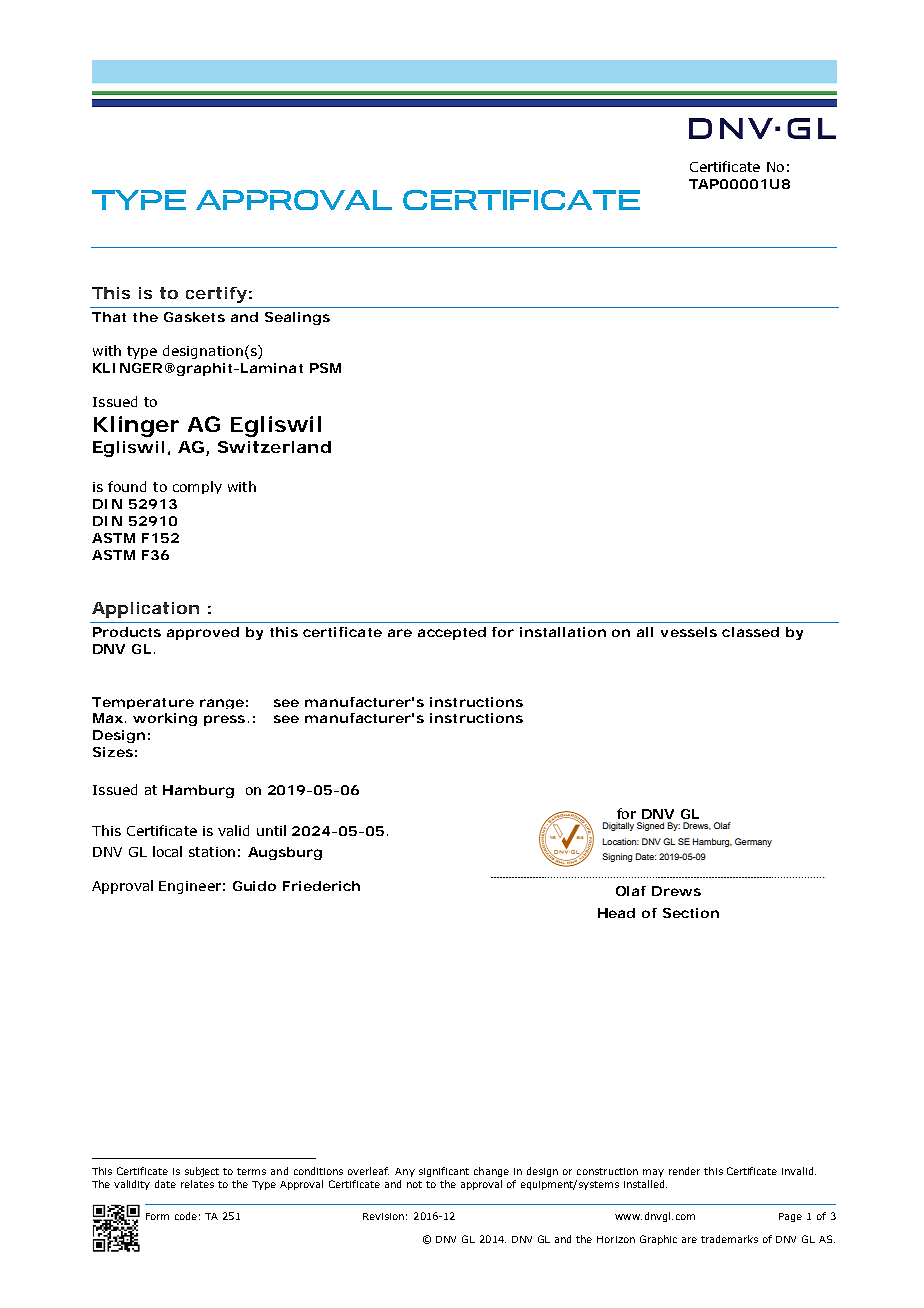 This document has width=924, height=1308. I want to click on PSM, so click(325, 368).
